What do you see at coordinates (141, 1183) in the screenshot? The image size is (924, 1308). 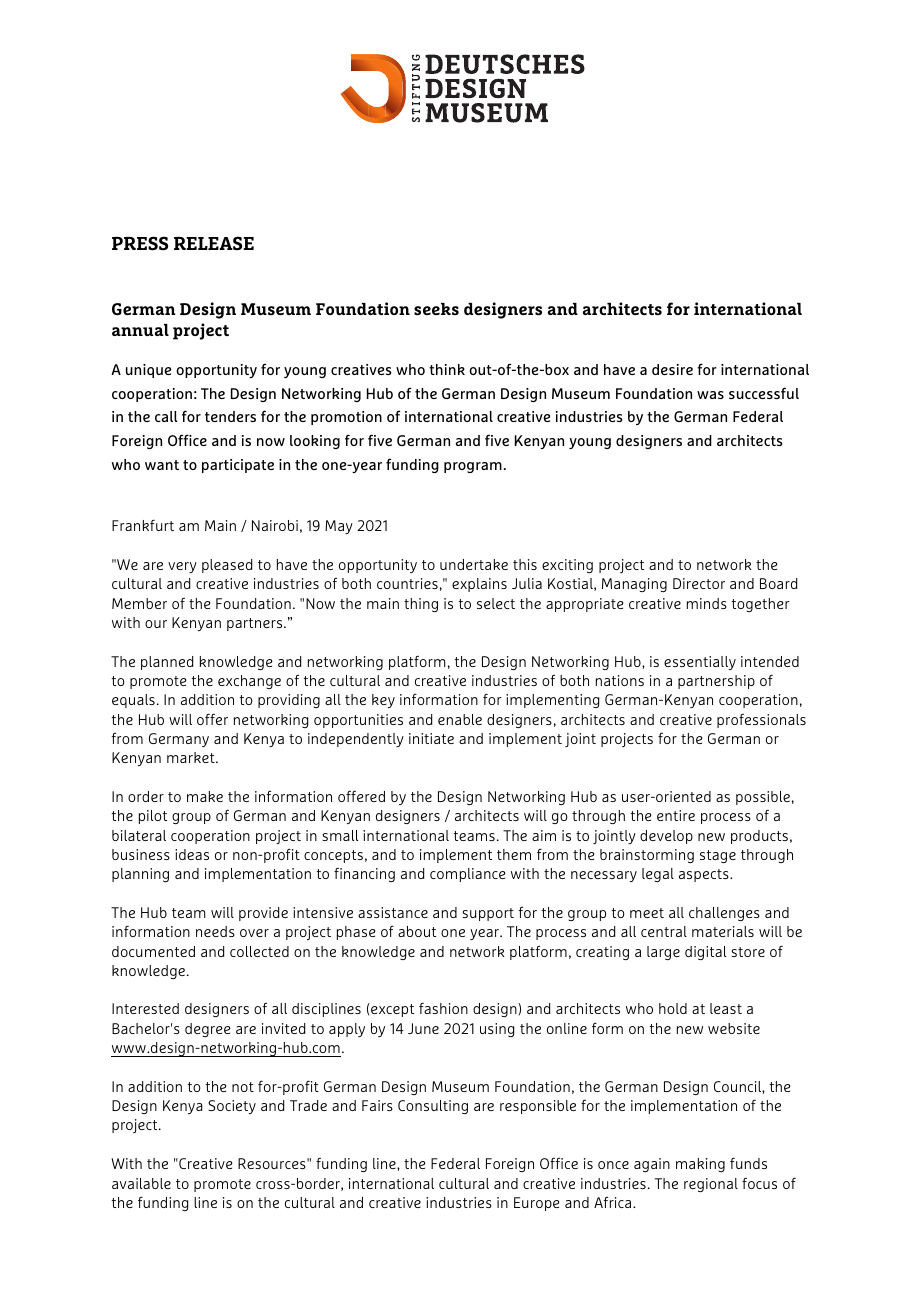 I see `available` at bounding box center [141, 1183].
